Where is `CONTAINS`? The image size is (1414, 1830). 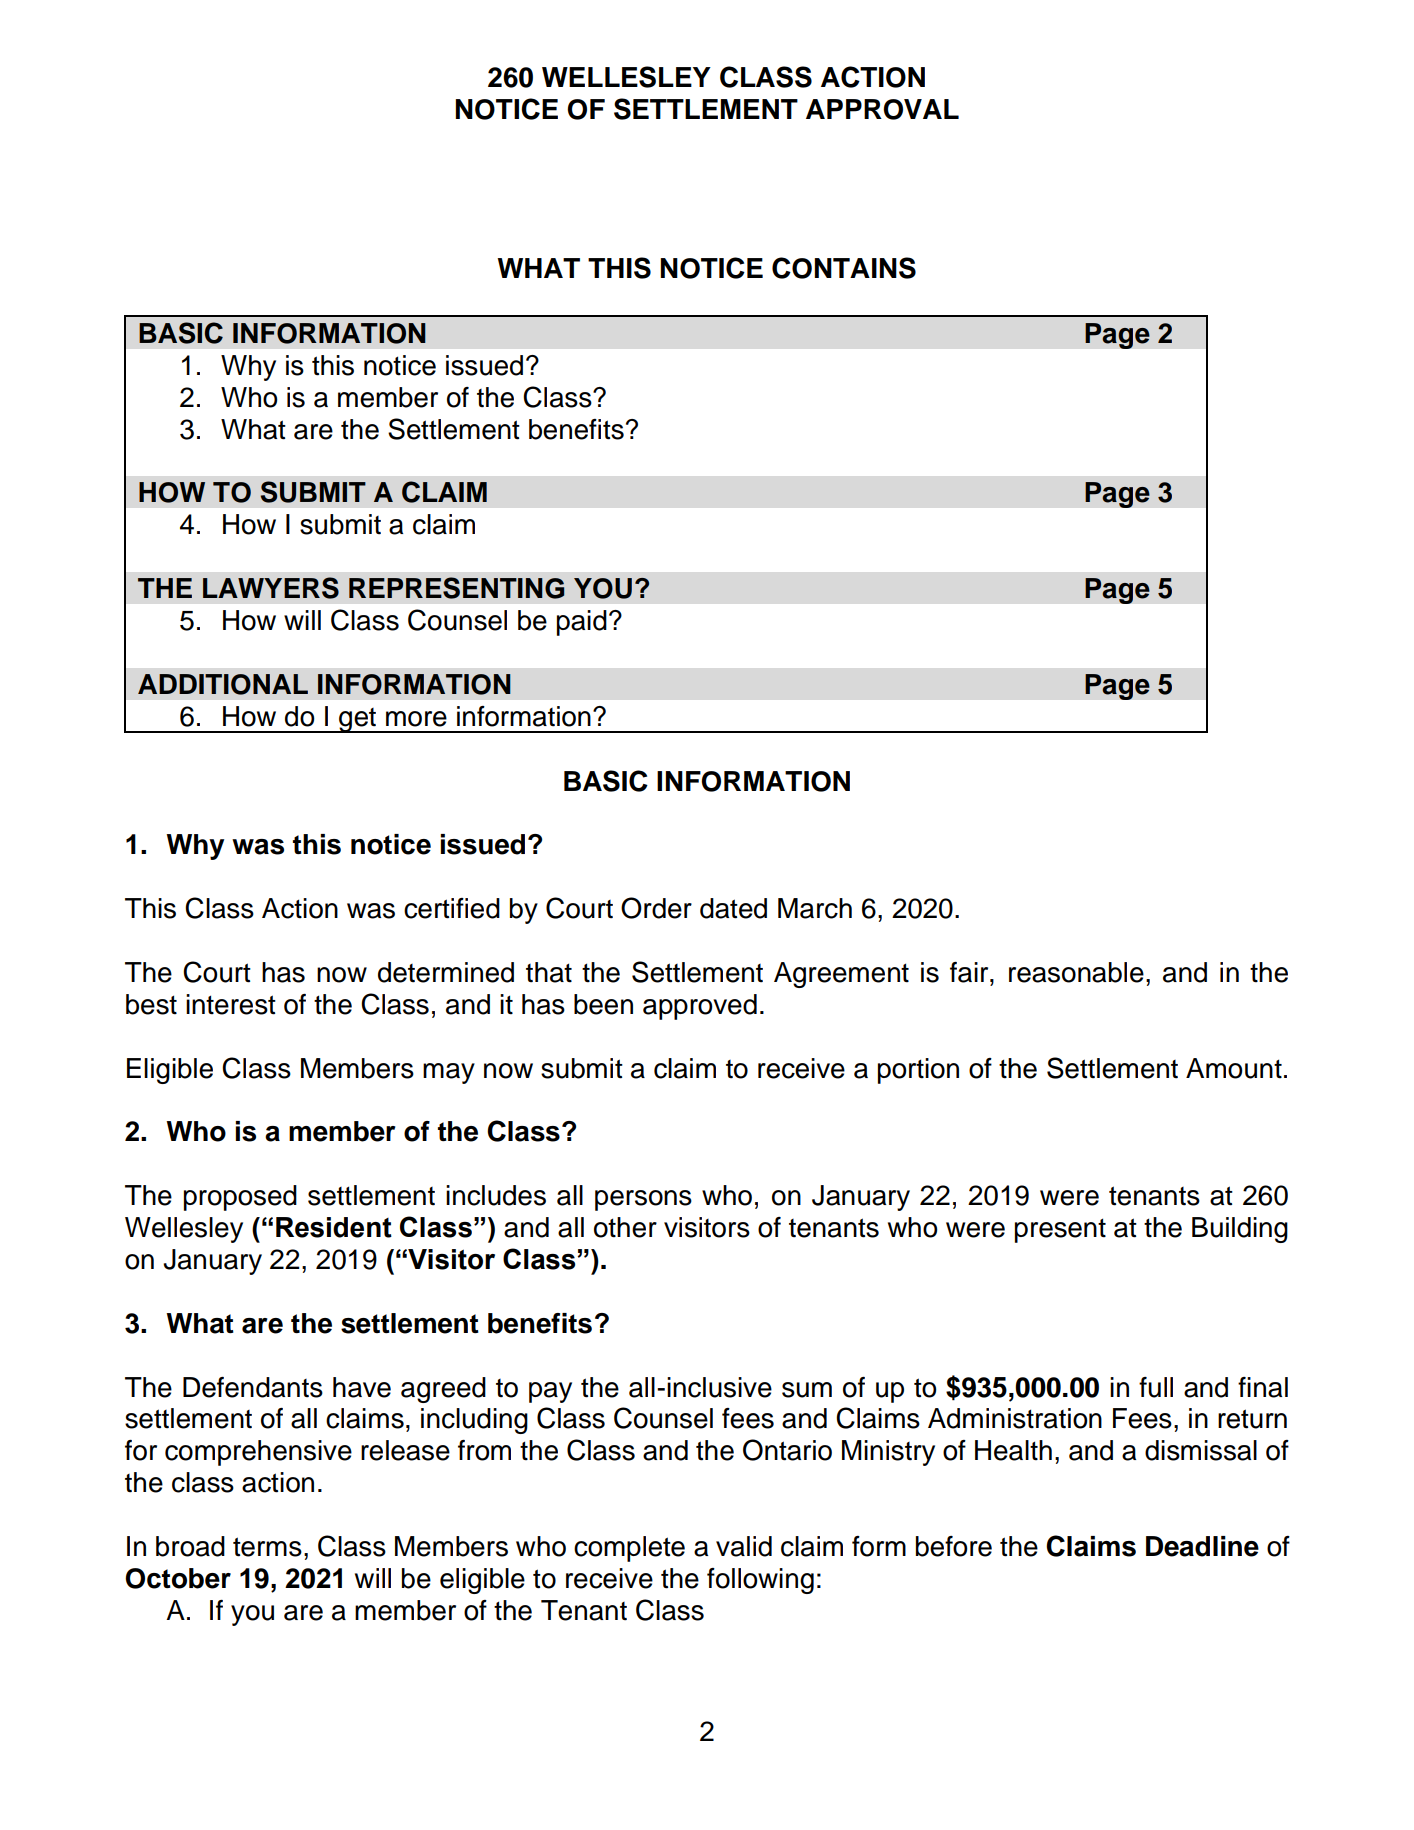 CONTAINS is located at coordinates (844, 268).
